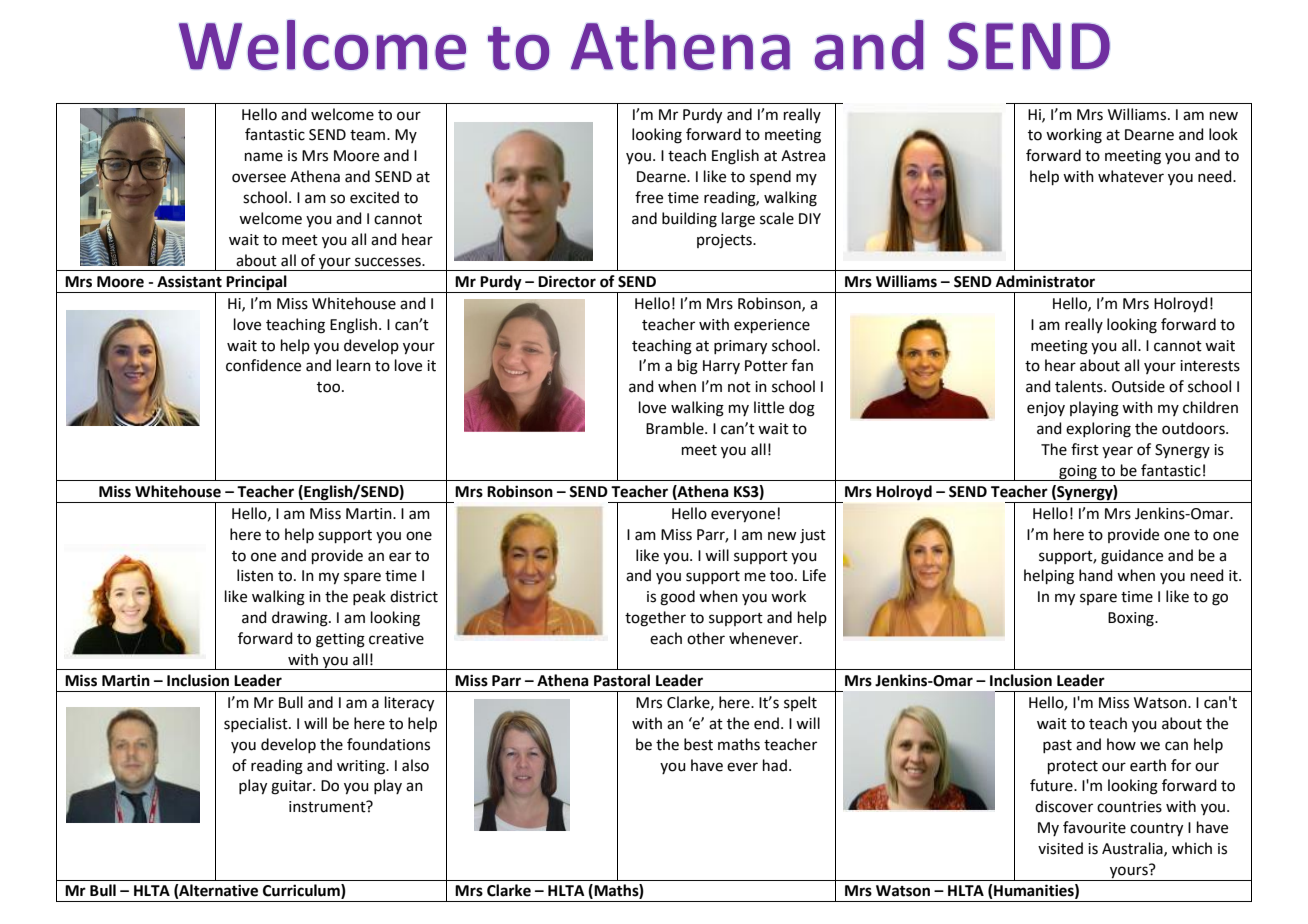 This page has width=1308, height=924. I want to click on spend, so click(770, 177).
